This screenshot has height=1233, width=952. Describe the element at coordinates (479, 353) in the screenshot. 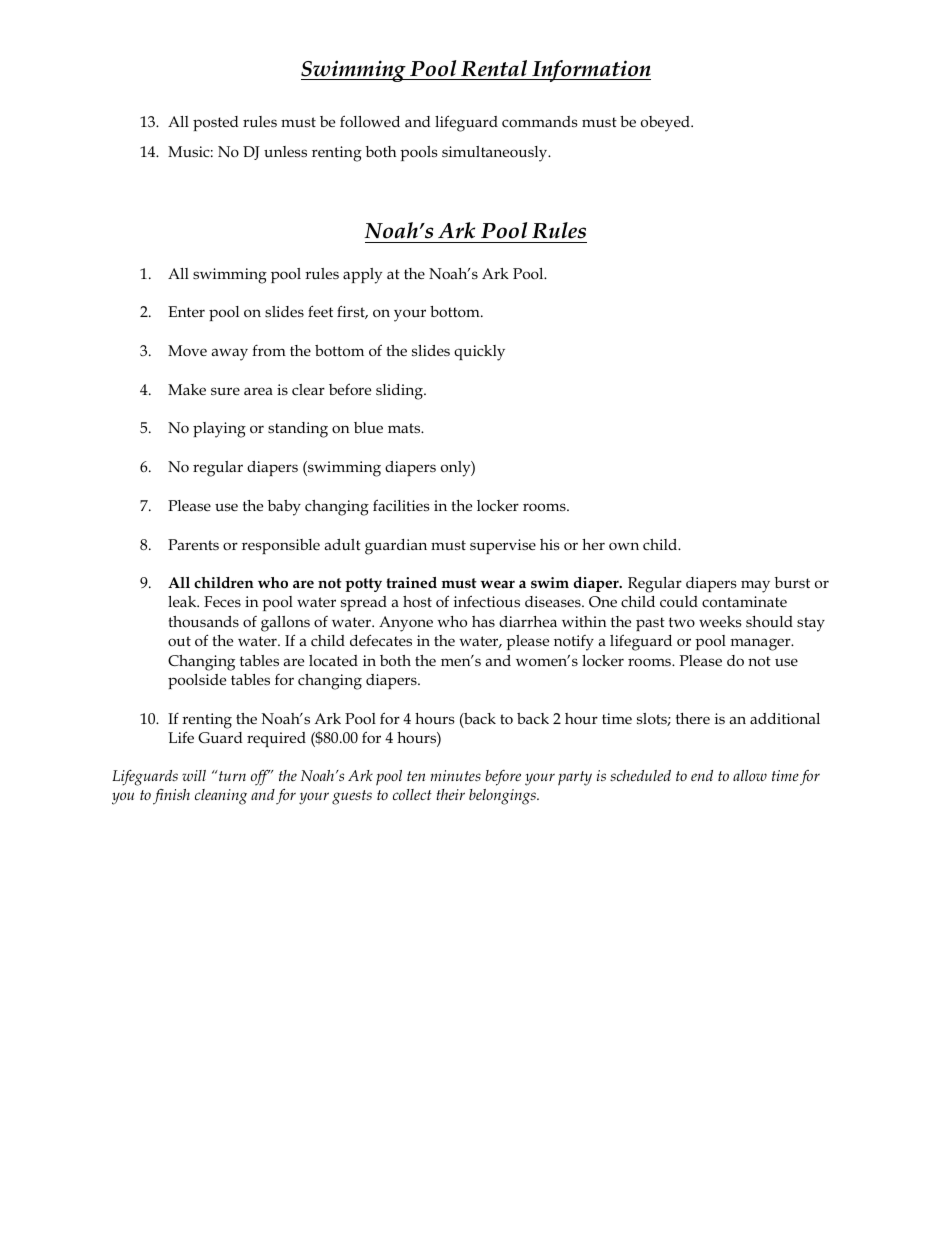

I see `quickly` at that location.
